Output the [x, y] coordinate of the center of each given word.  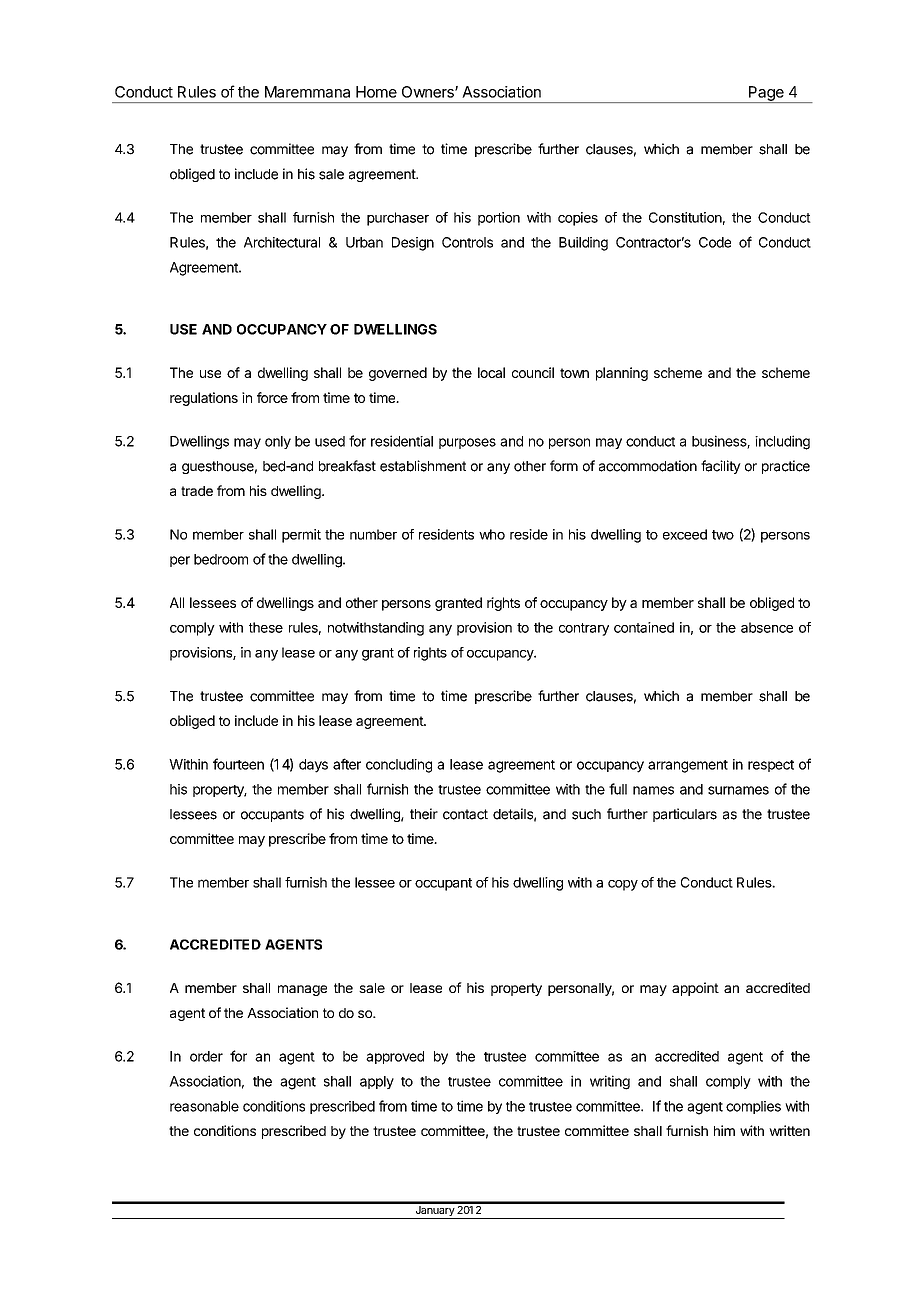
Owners [429, 92]
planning [622, 374]
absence [767, 627]
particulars [685, 815]
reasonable [204, 1106]
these [266, 627]
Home [376, 92]
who [492, 534]
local [491, 372]
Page [766, 94]
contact [465, 814]
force [272, 397]
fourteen [238, 764]
